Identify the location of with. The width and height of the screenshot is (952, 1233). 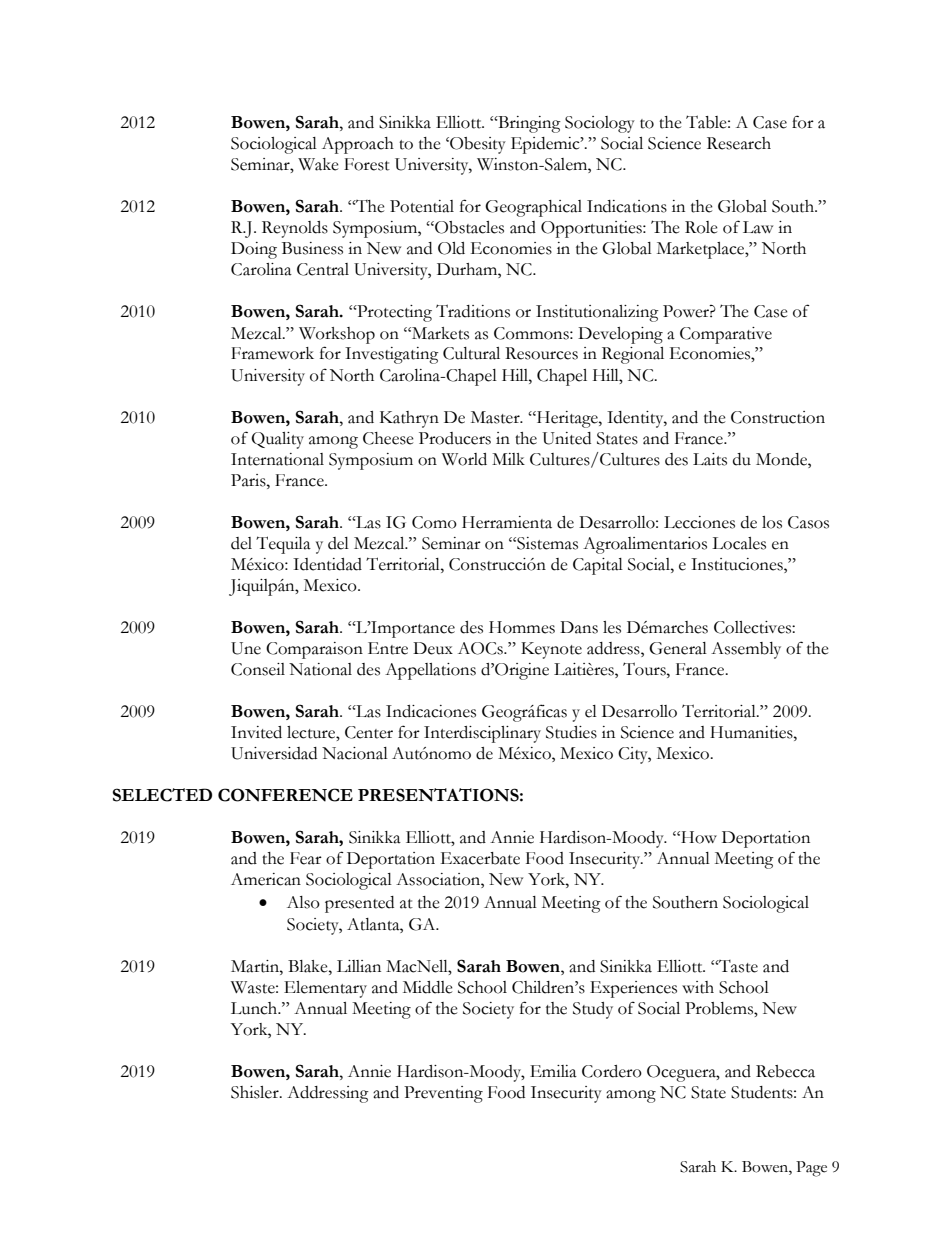
(698, 987).
